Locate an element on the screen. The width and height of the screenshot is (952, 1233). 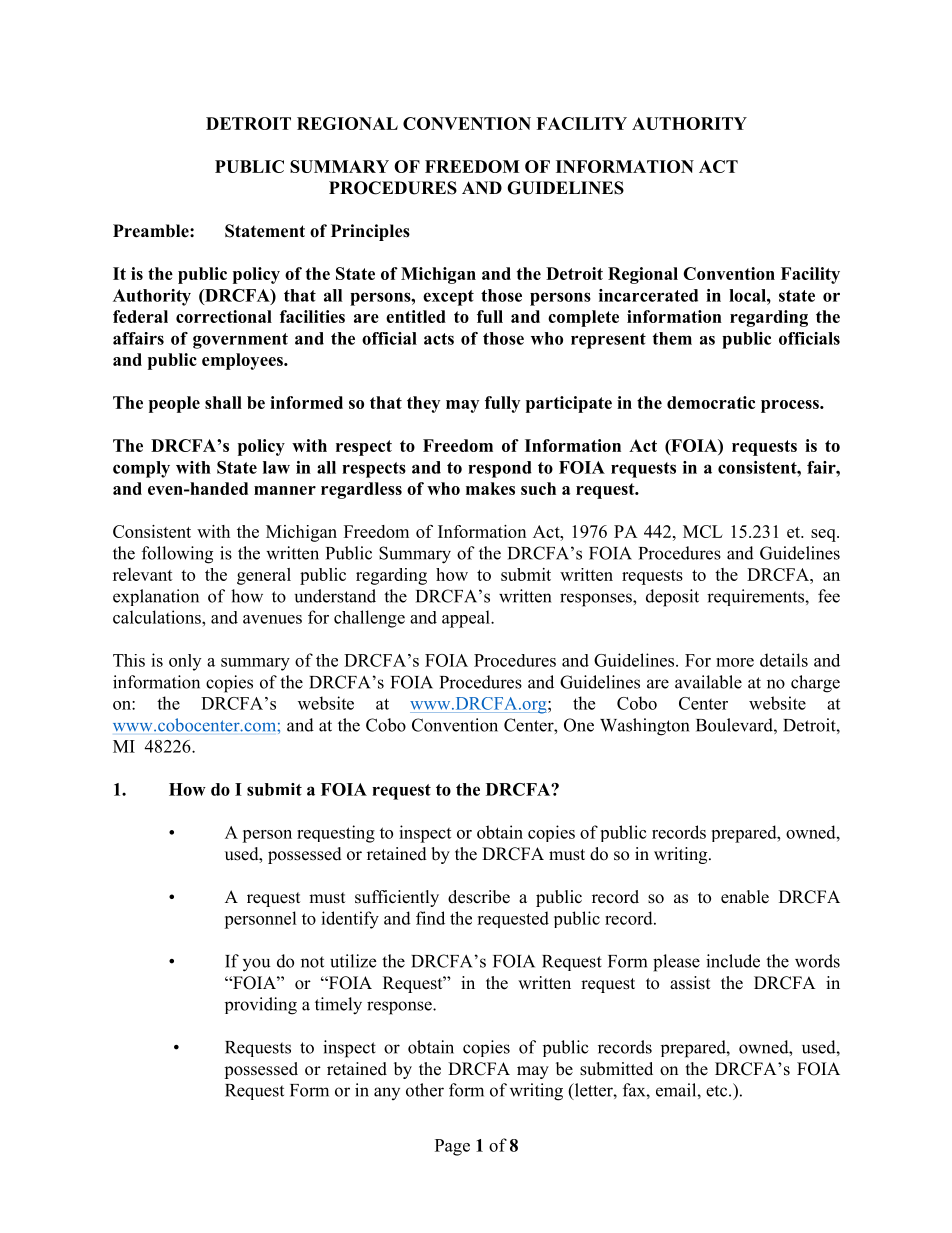
following is located at coordinates (177, 555).
